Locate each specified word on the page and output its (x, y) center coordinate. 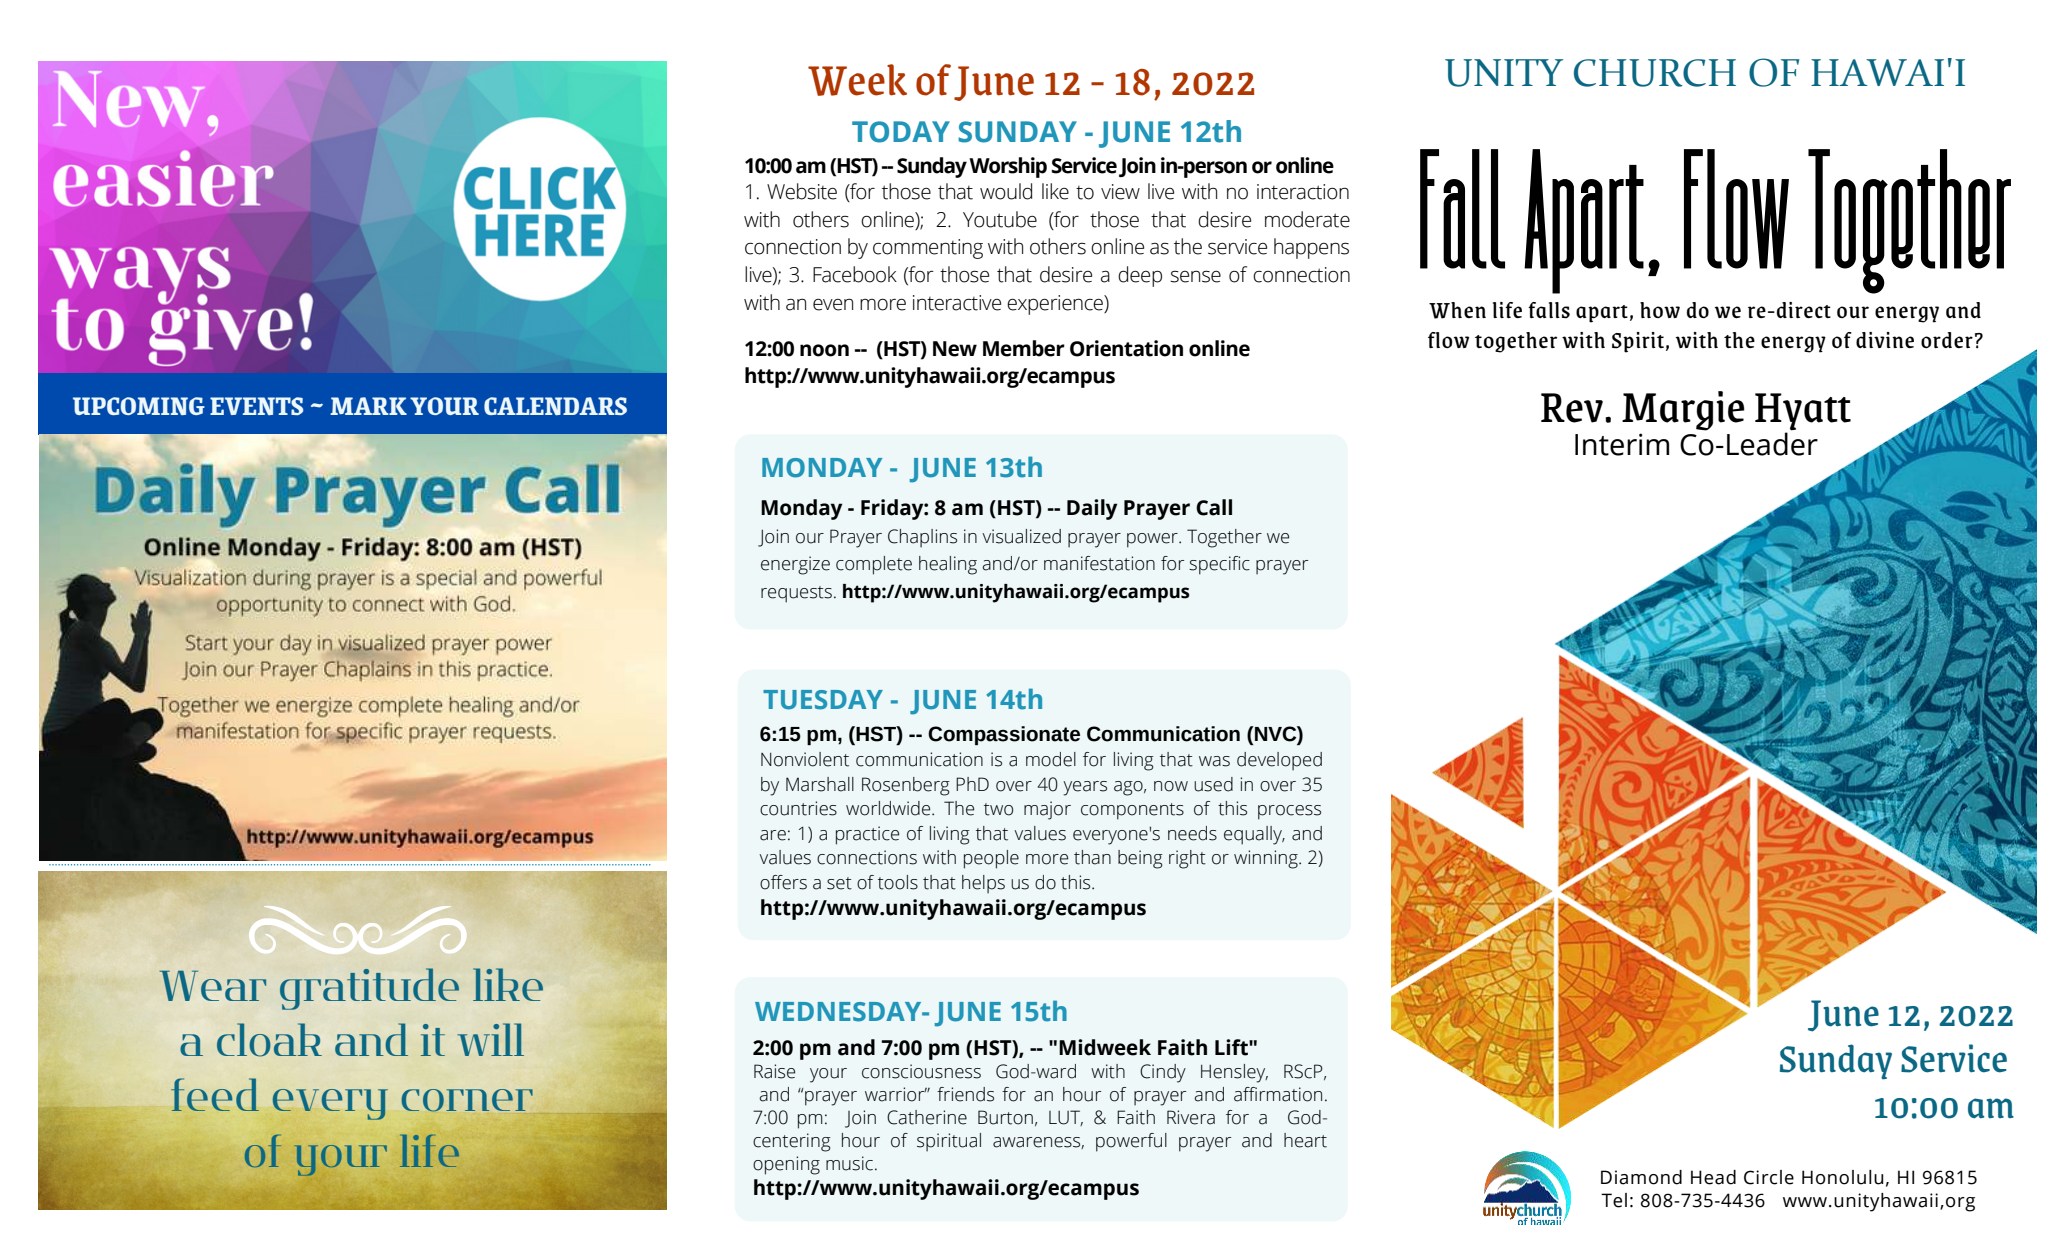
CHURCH (1655, 73)
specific (1219, 565)
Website (802, 191)
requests (796, 594)
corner (467, 1100)
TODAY (901, 132)
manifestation (1099, 563)
